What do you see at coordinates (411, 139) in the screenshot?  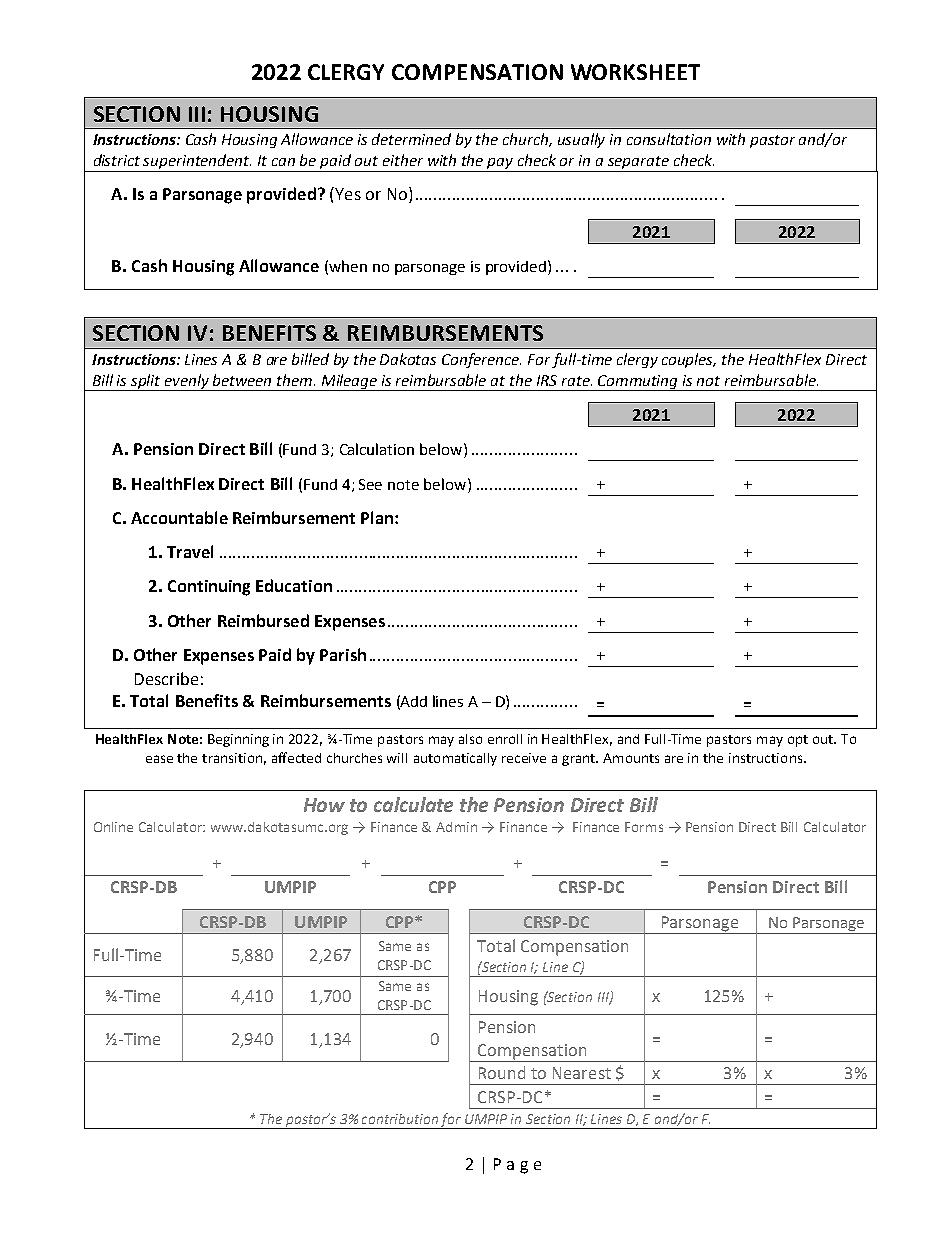 I see `determined` at bounding box center [411, 139].
